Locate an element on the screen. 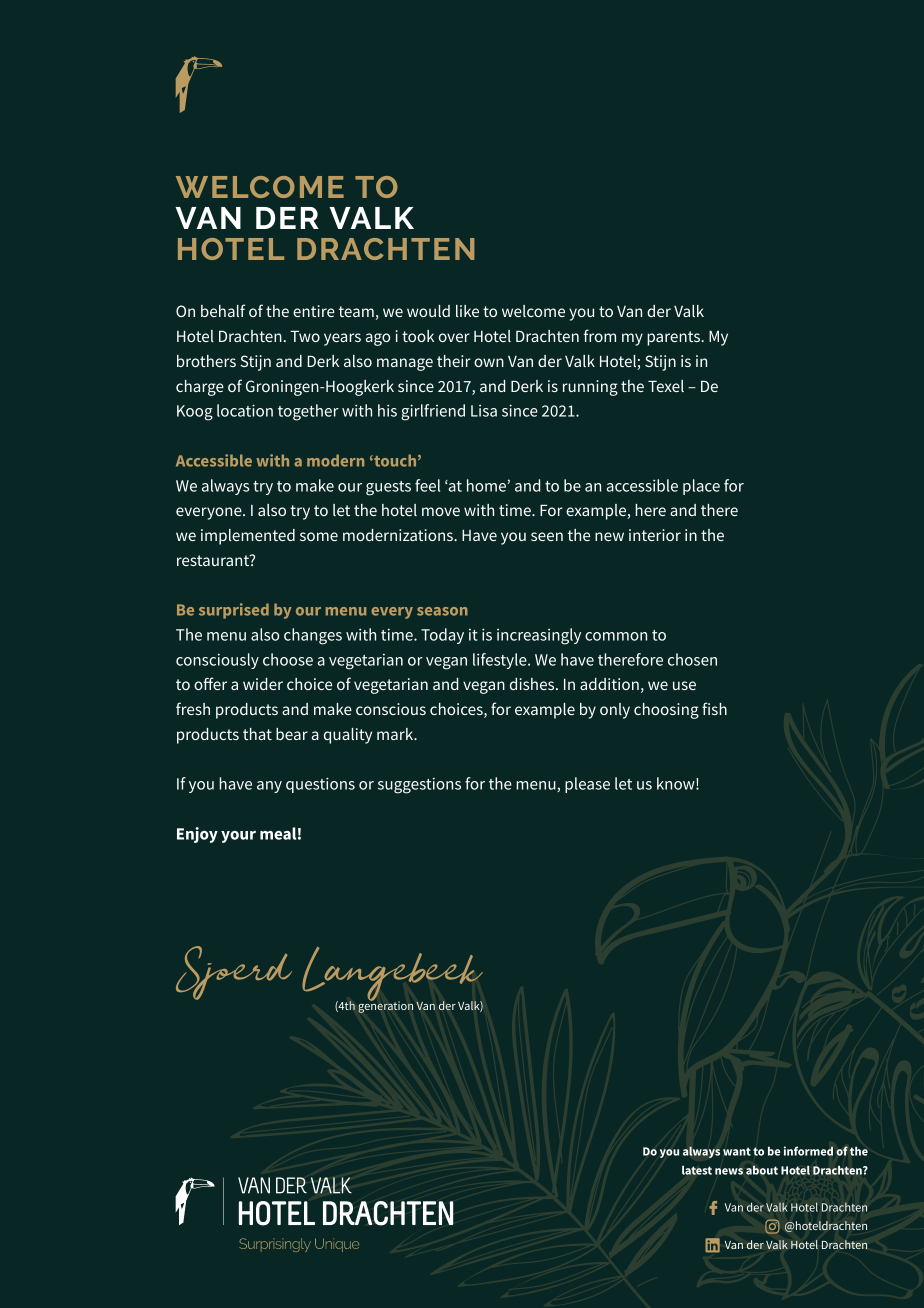  please is located at coordinates (587, 785).
